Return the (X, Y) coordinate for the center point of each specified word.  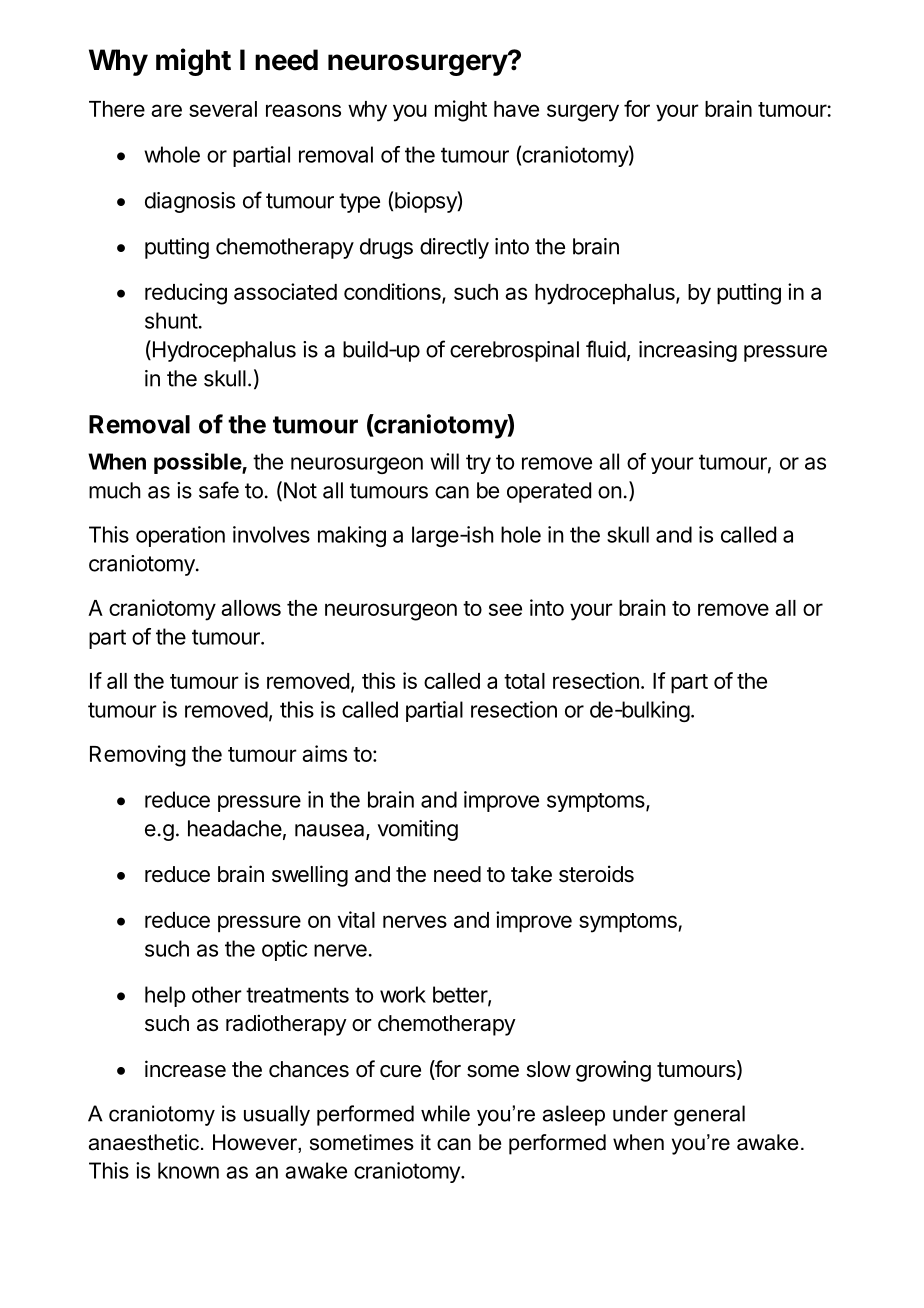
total (524, 681)
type (359, 203)
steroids (596, 874)
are (166, 110)
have (516, 109)
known (188, 1170)
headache (235, 828)
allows (251, 608)
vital (356, 919)
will (444, 461)
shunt (171, 320)
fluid (606, 349)
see (505, 609)
